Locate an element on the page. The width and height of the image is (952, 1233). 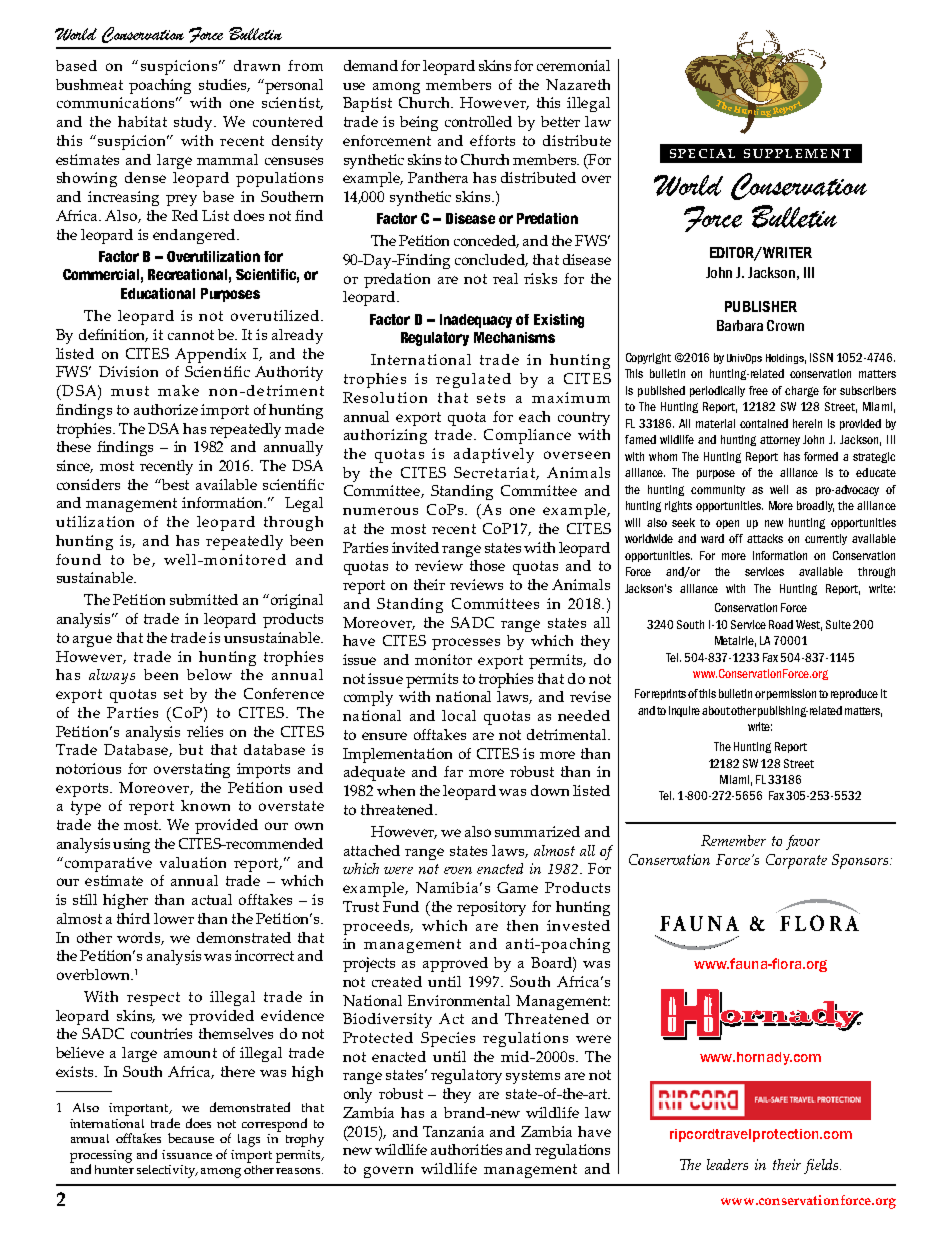
habitat is located at coordinates (142, 121).
